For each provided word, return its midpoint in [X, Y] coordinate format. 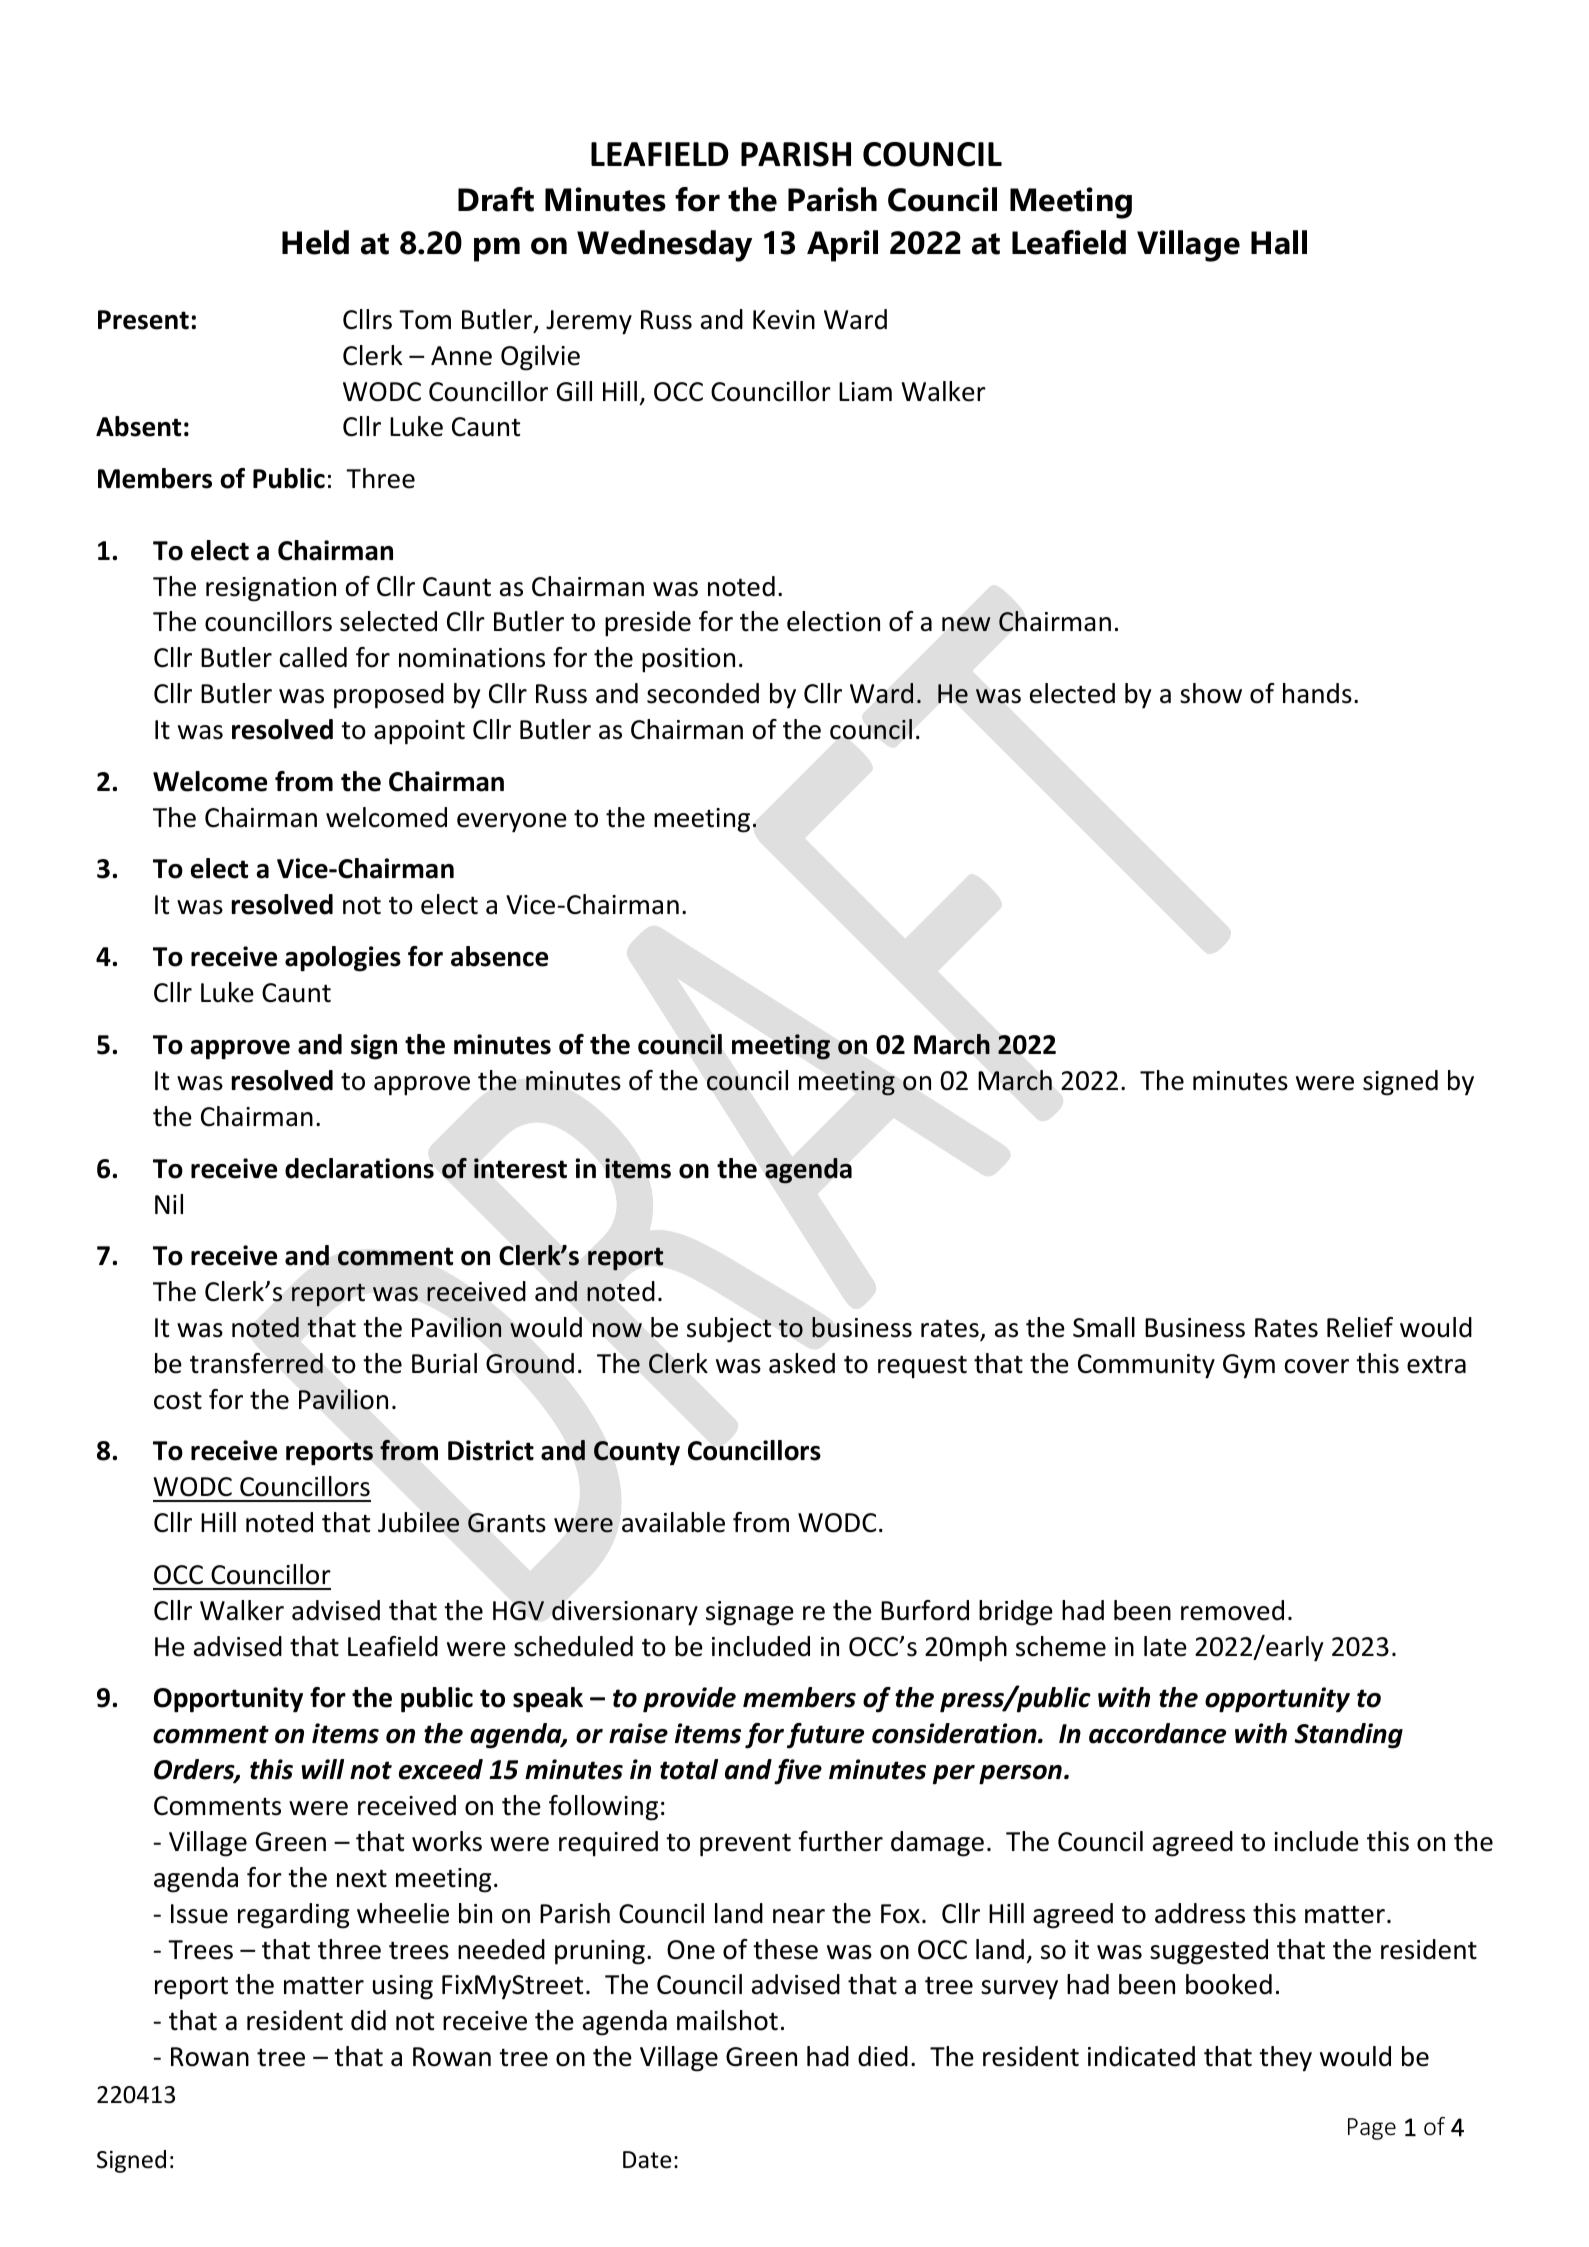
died [883, 2056]
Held [315, 242]
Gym [1249, 1366]
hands [1317, 693]
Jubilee [418, 1522]
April [842, 246]
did [368, 2020]
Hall [1279, 242]
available [673, 1522]
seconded [703, 693]
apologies [343, 959]
